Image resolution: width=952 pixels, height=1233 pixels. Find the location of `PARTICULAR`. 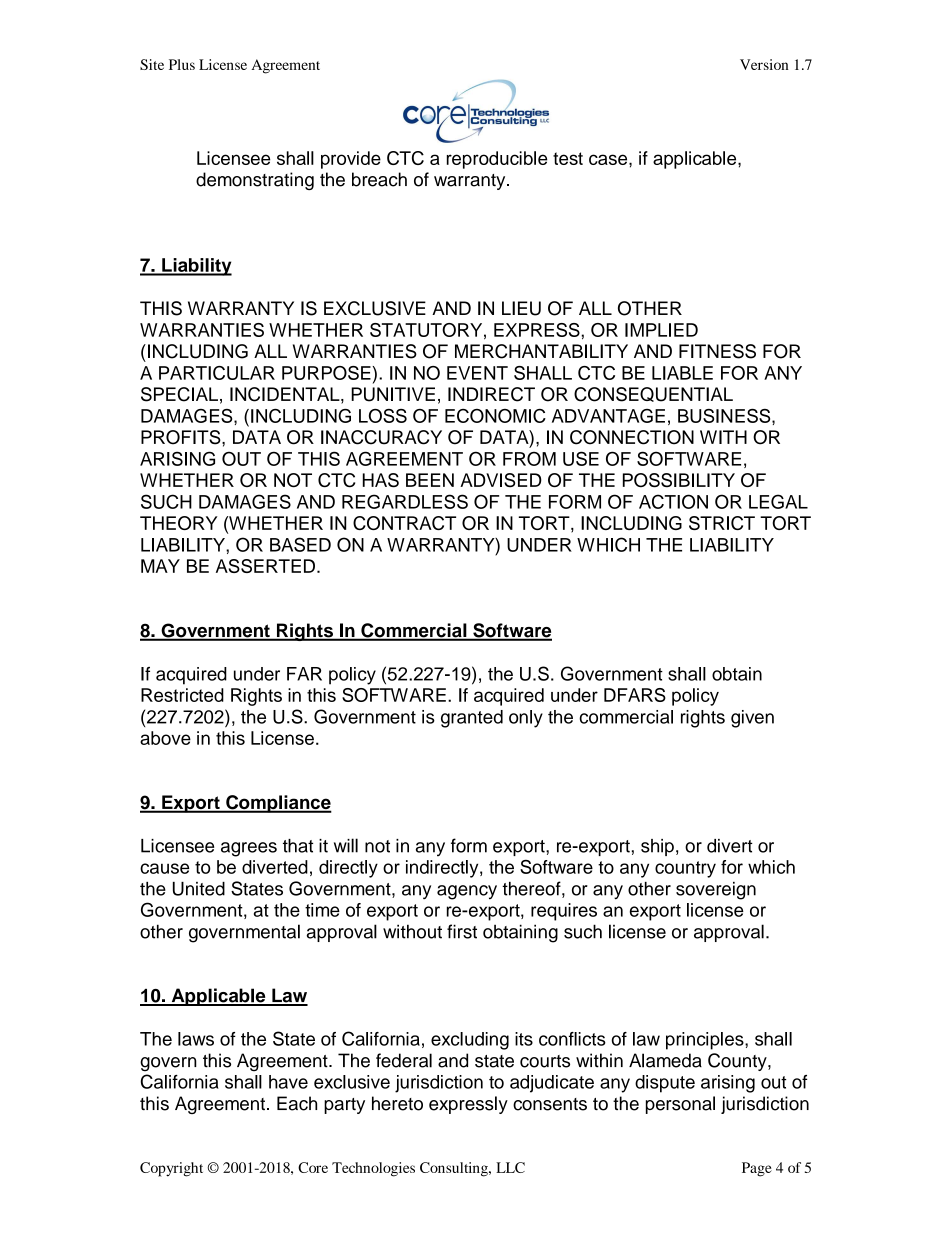

PARTICULAR is located at coordinates (217, 373).
